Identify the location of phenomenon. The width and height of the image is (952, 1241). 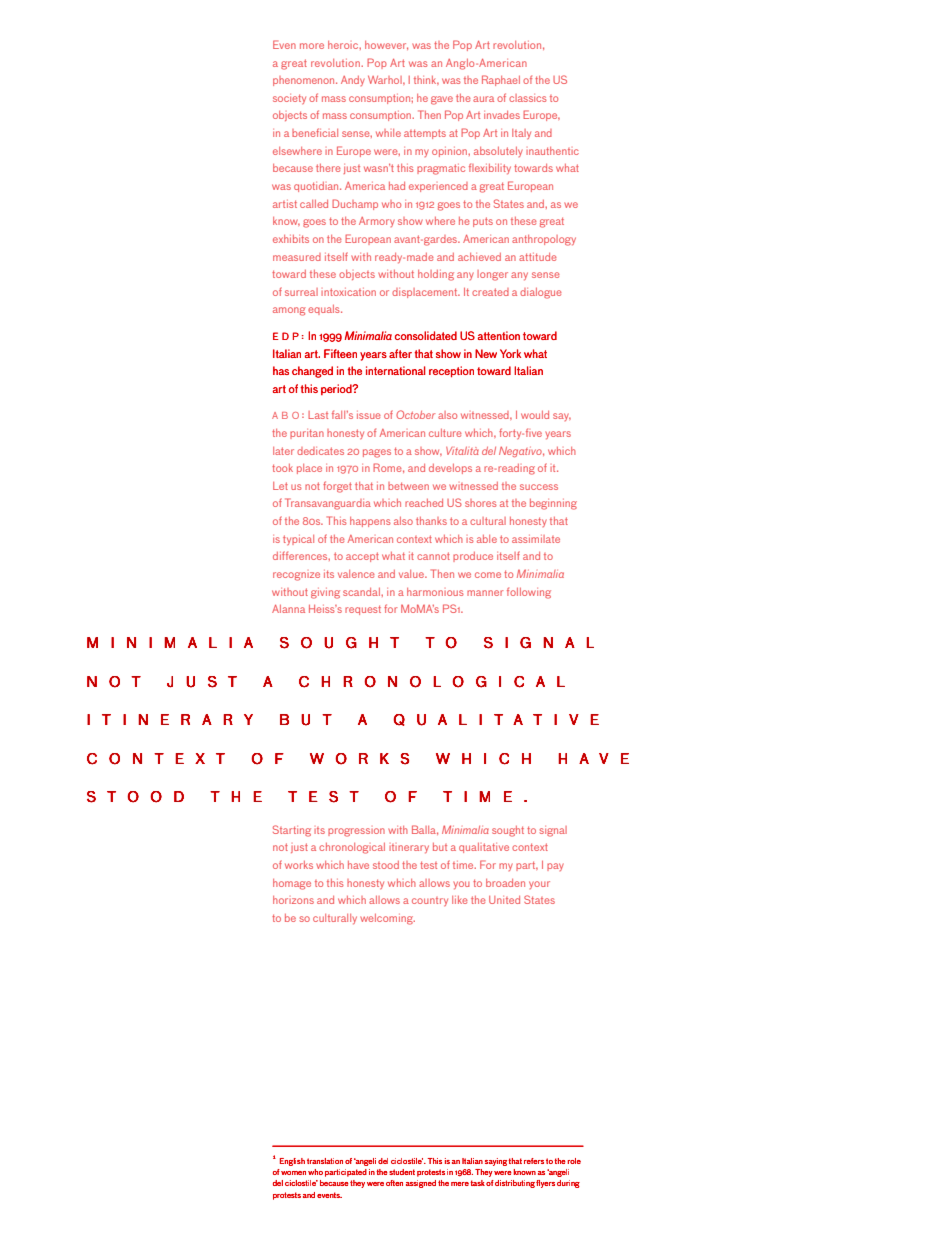
(305, 81).
